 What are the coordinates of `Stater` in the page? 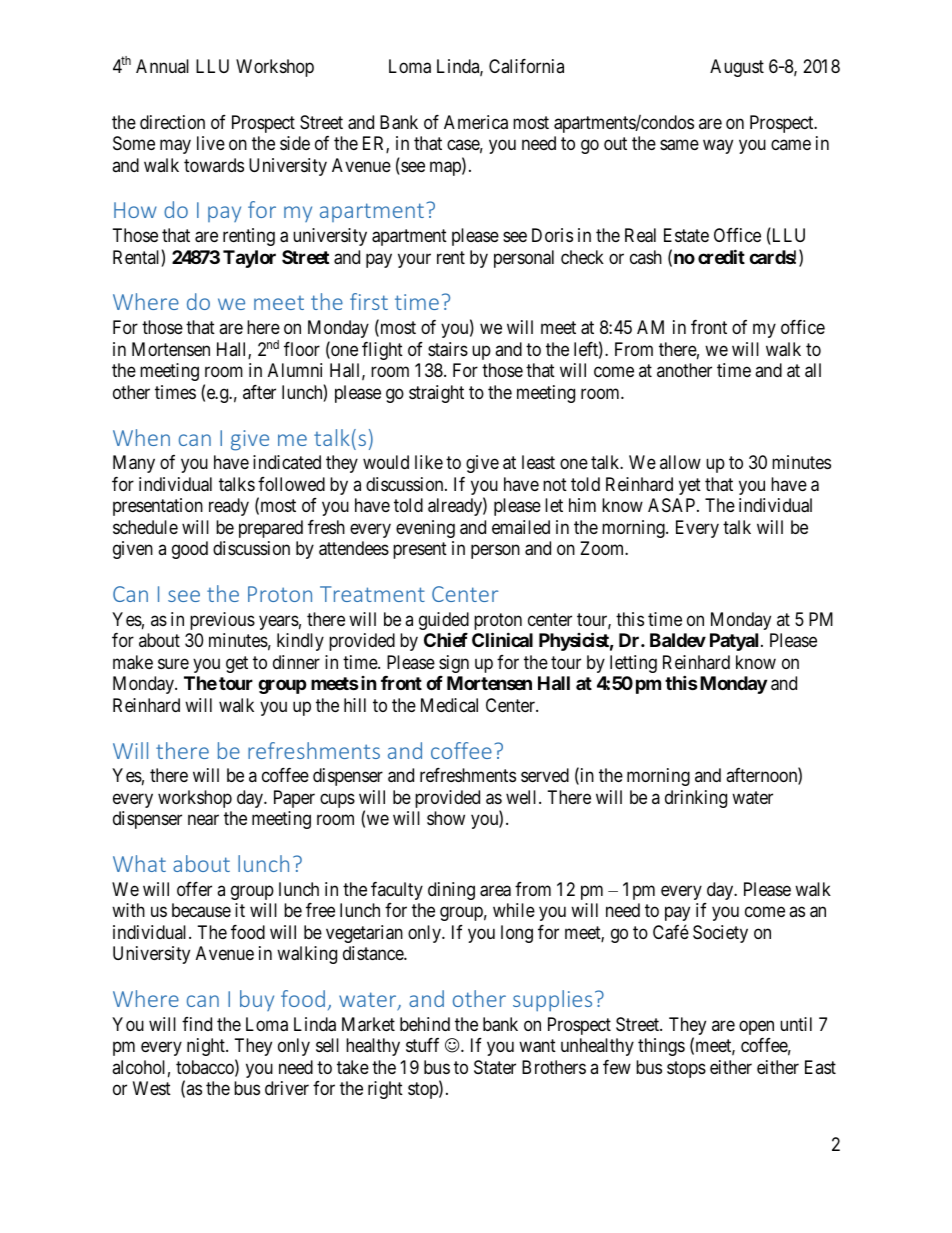 It's located at (495, 1067).
